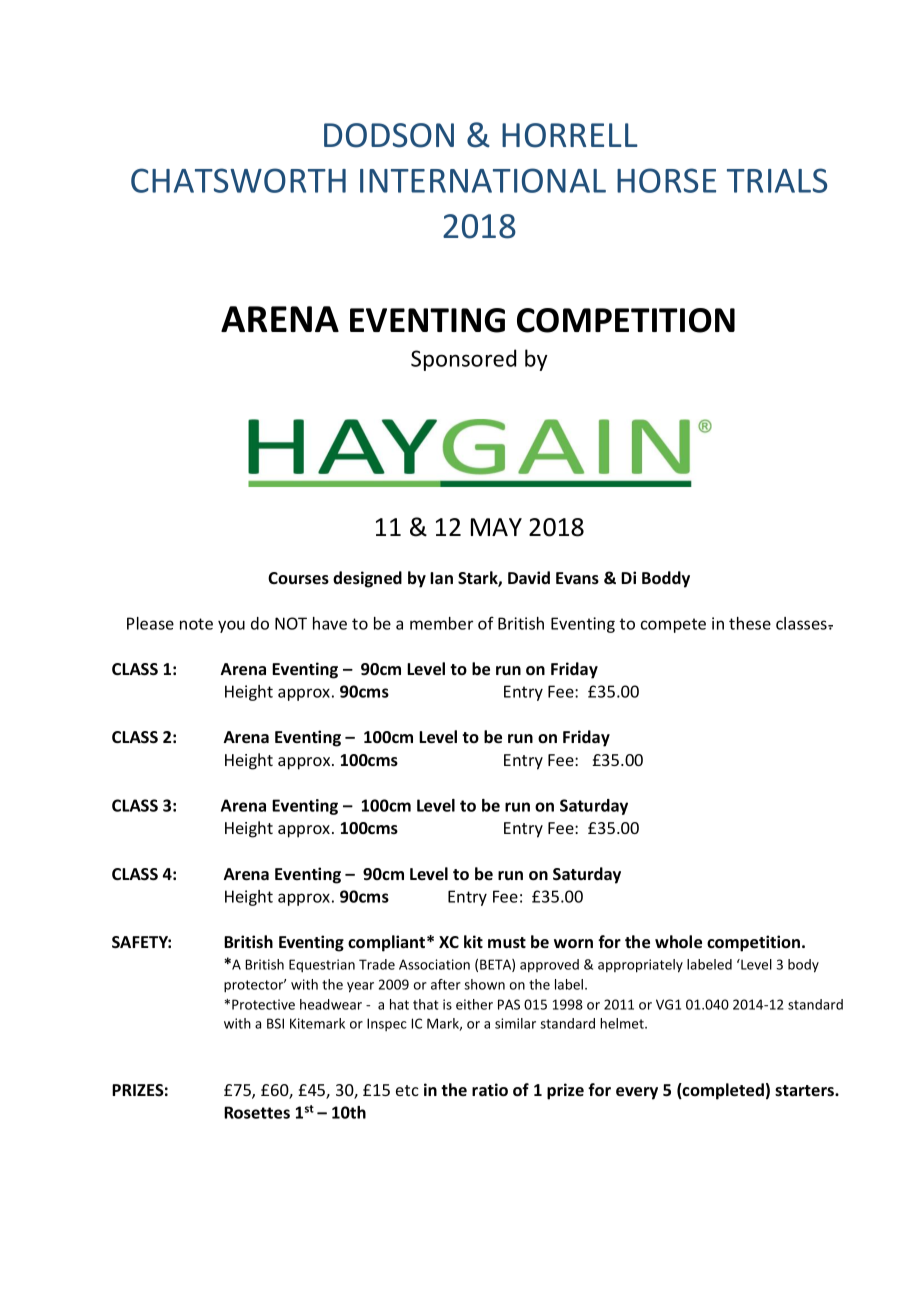 The width and height of the screenshot is (924, 1308). I want to click on whole, so click(678, 942).
